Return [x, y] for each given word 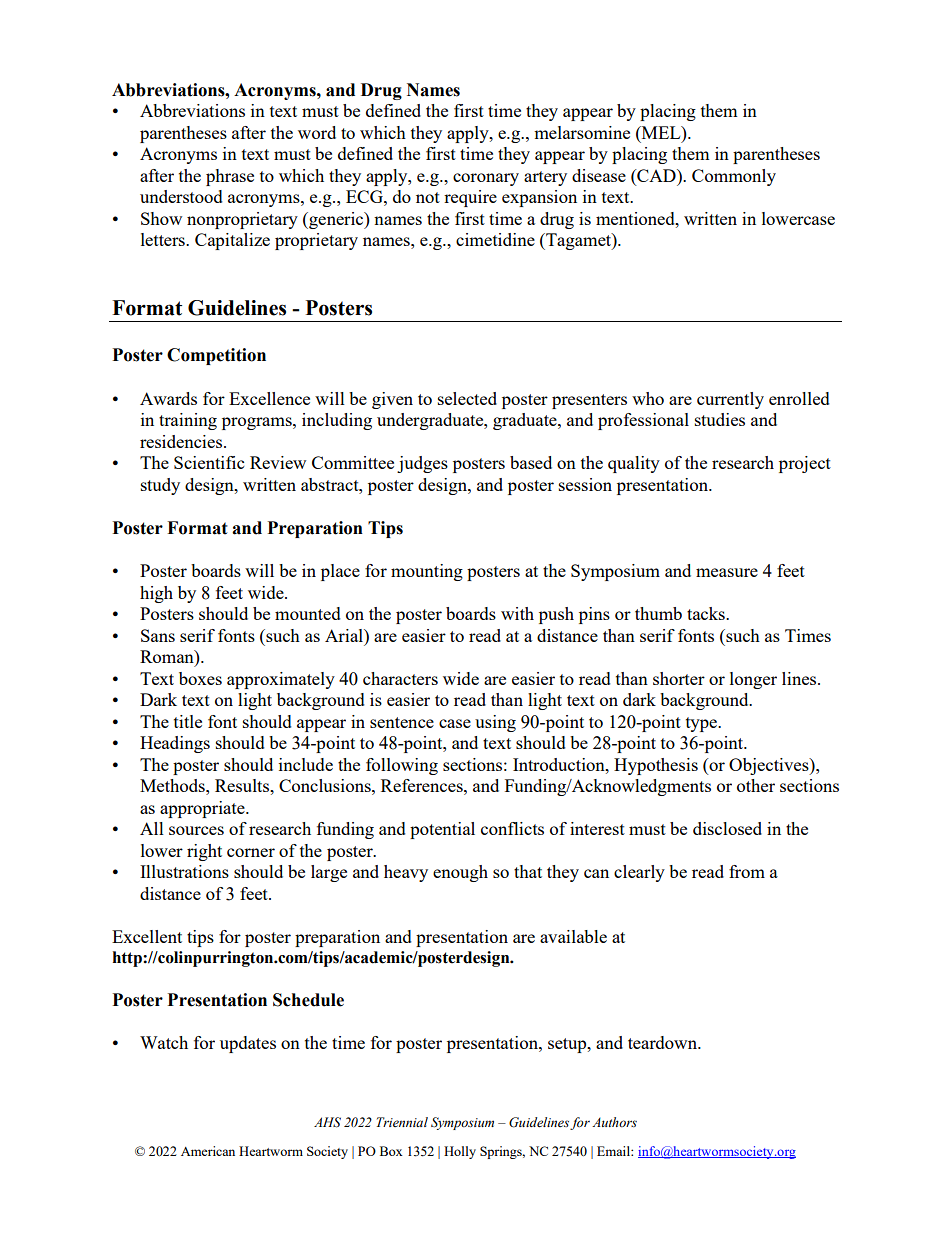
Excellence [269, 398]
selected [467, 398]
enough [460, 873]
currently [730, 400]
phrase [230, 177]
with [517, 613]
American [208, 1151]
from [747, 871]
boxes [200, 678]
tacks [707, 613]
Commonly [734, 177]
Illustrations [184, 871]
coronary [486, 179]
